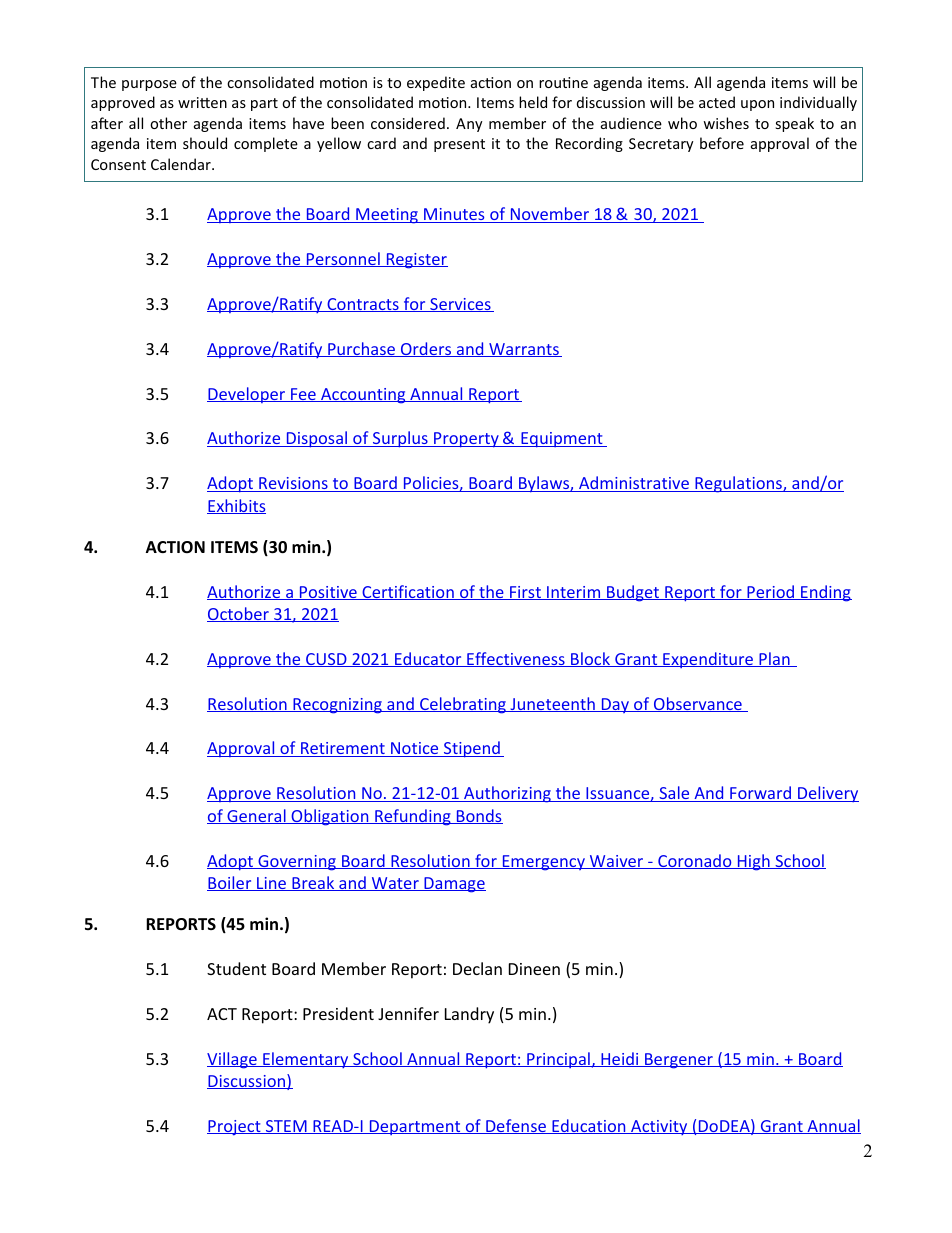 Image resolution: width=952 pixels, height=1233 pixels. What do you see at coordinates (516, 1126) in the screenshot?
I see `Defense` at bounding box center [516, 1126].
